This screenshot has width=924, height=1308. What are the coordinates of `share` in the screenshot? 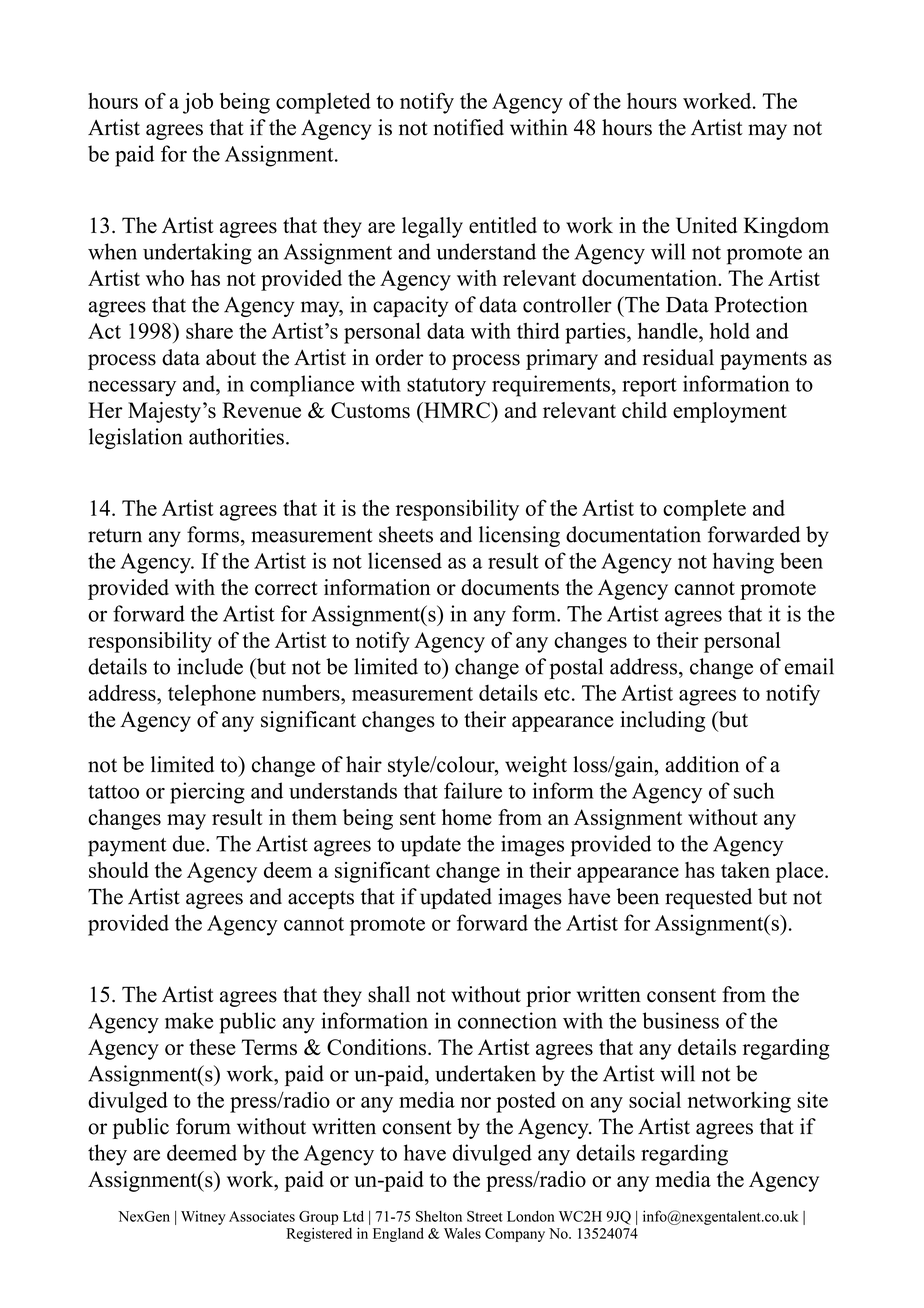 It's located at (209, 330).
